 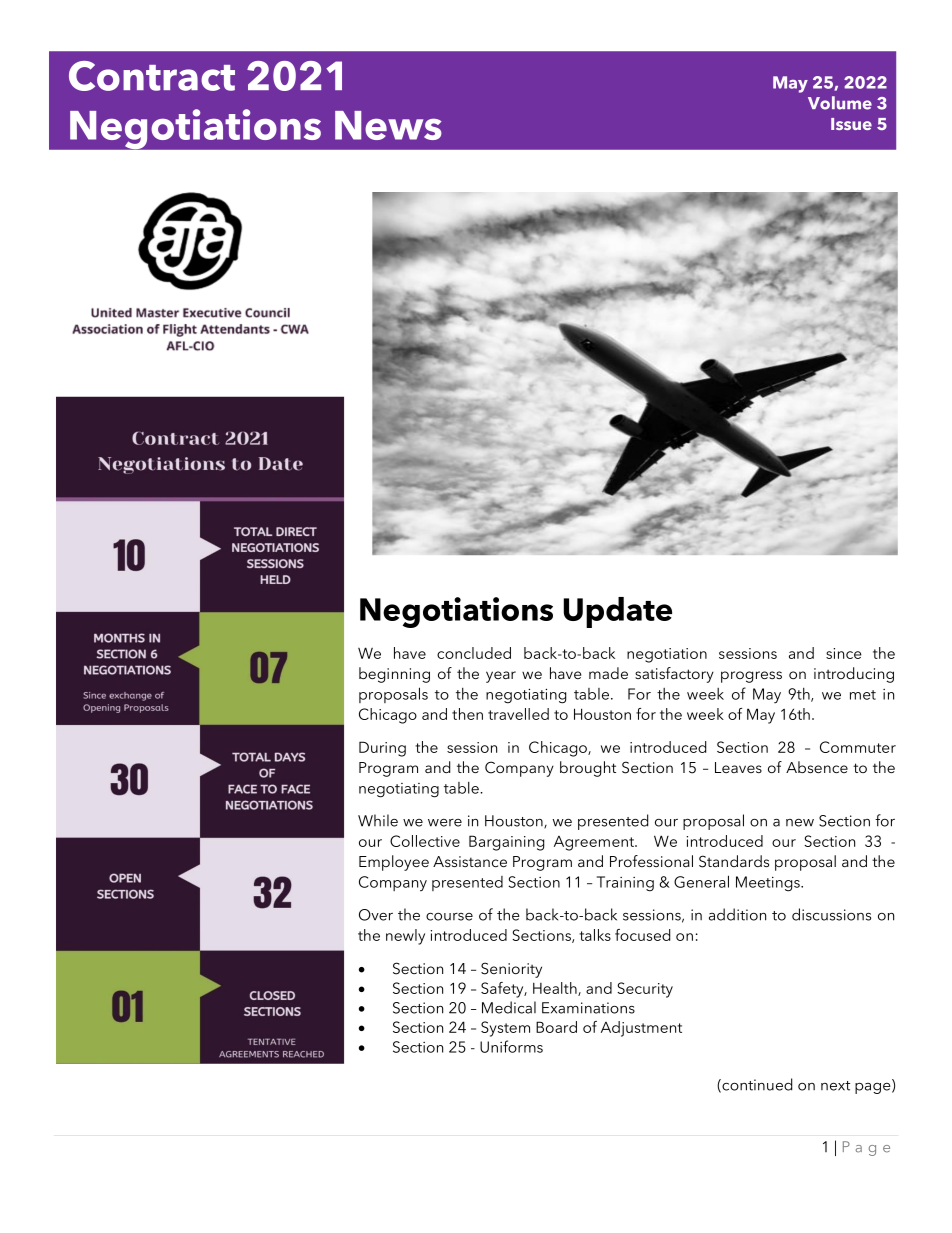 I want to click on concluded, so click(x=474, y=653).
